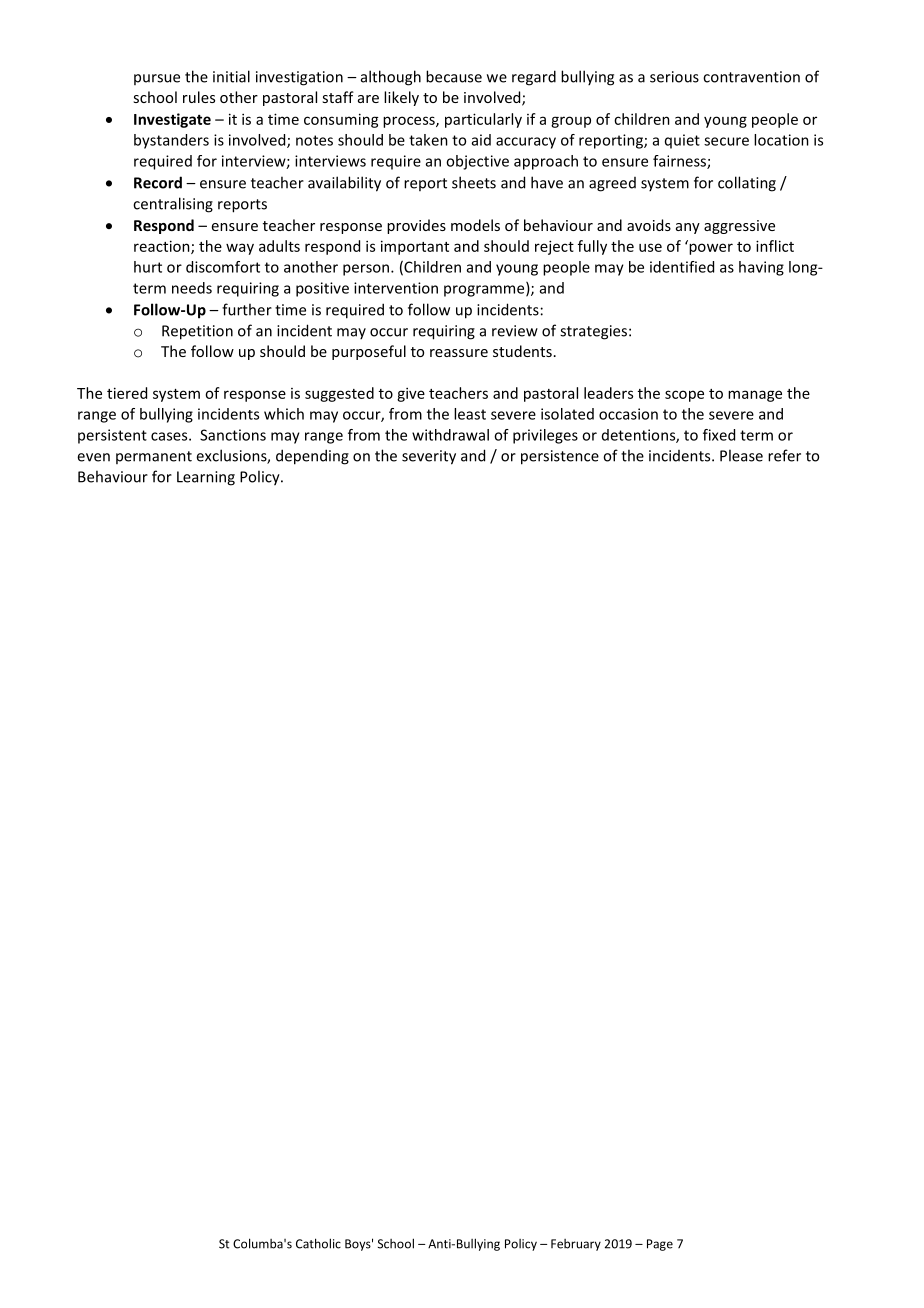  What do you see at coordinates (318, 1243) in the screenshot?
I see `Catholic` at bounding box center [318, 1243].
